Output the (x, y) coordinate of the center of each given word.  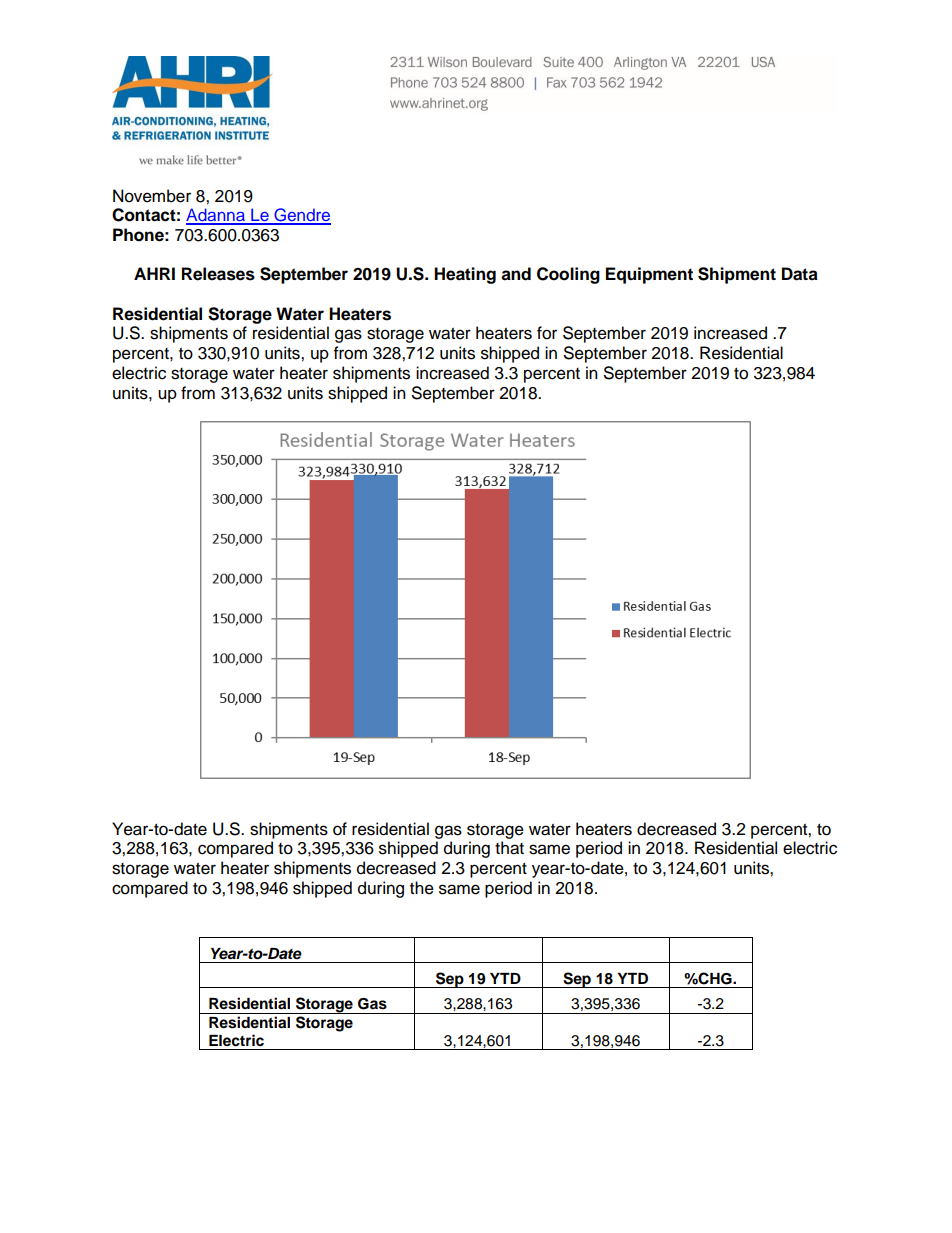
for (547, 333)
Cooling (568, 275)
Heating (465, 275)
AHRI (154, 273)
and (516, 274)
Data (800, 274)
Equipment (649, 275)
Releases (218, 274)
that (509, 848)
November (152, 196)
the (422, 888)
